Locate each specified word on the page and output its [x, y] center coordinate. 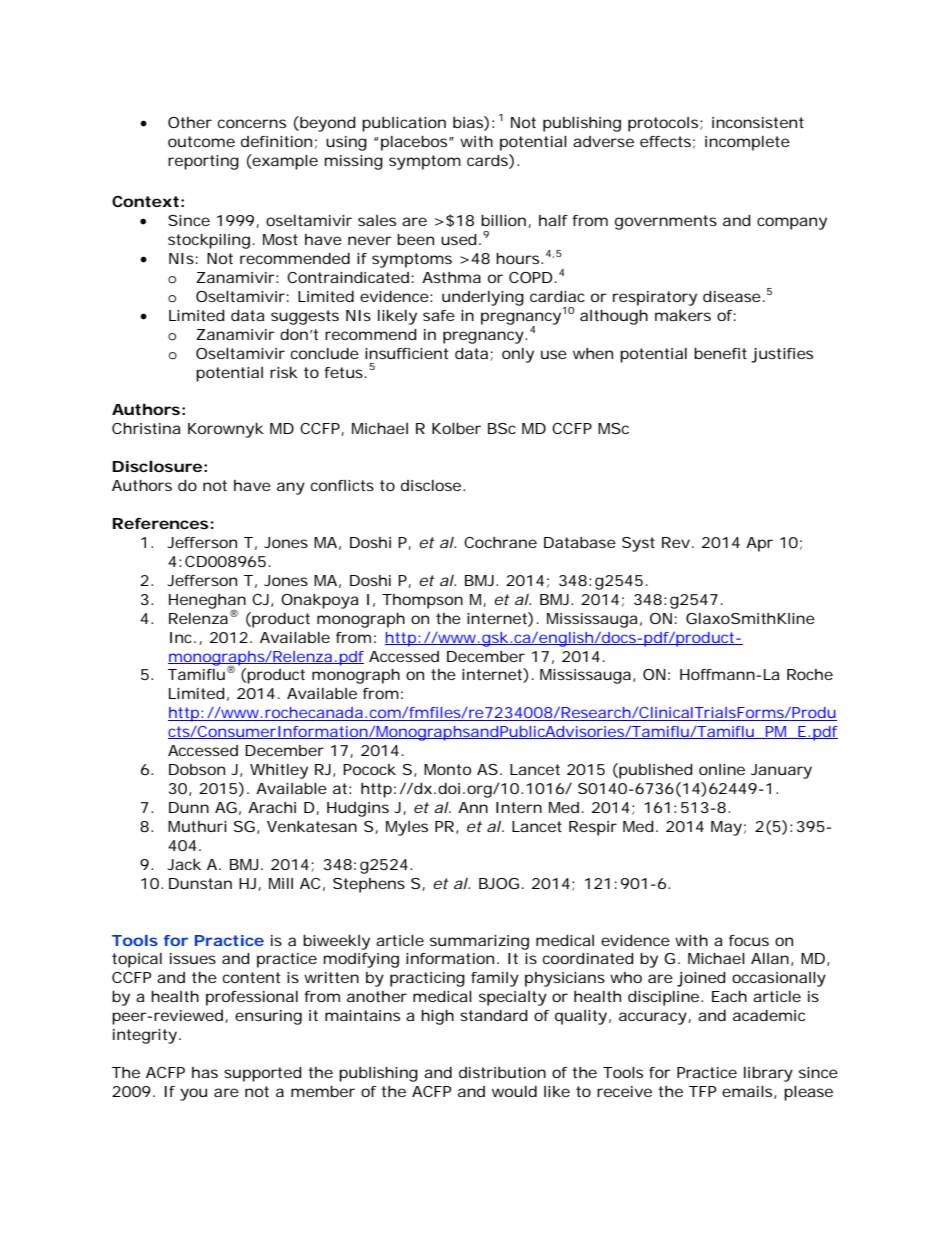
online [722, 769]
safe [439, 315]
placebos [415, 143]
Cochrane [500, 542]
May [726, 828]
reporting [203, 162]
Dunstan [200, 883]
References [161, 523]
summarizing [479, 942]
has [205, 1072]
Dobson [197, 769]
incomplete [747, 143]
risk [284, 372]
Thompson [422, 601]
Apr [759, 544]
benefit [720, 353]
